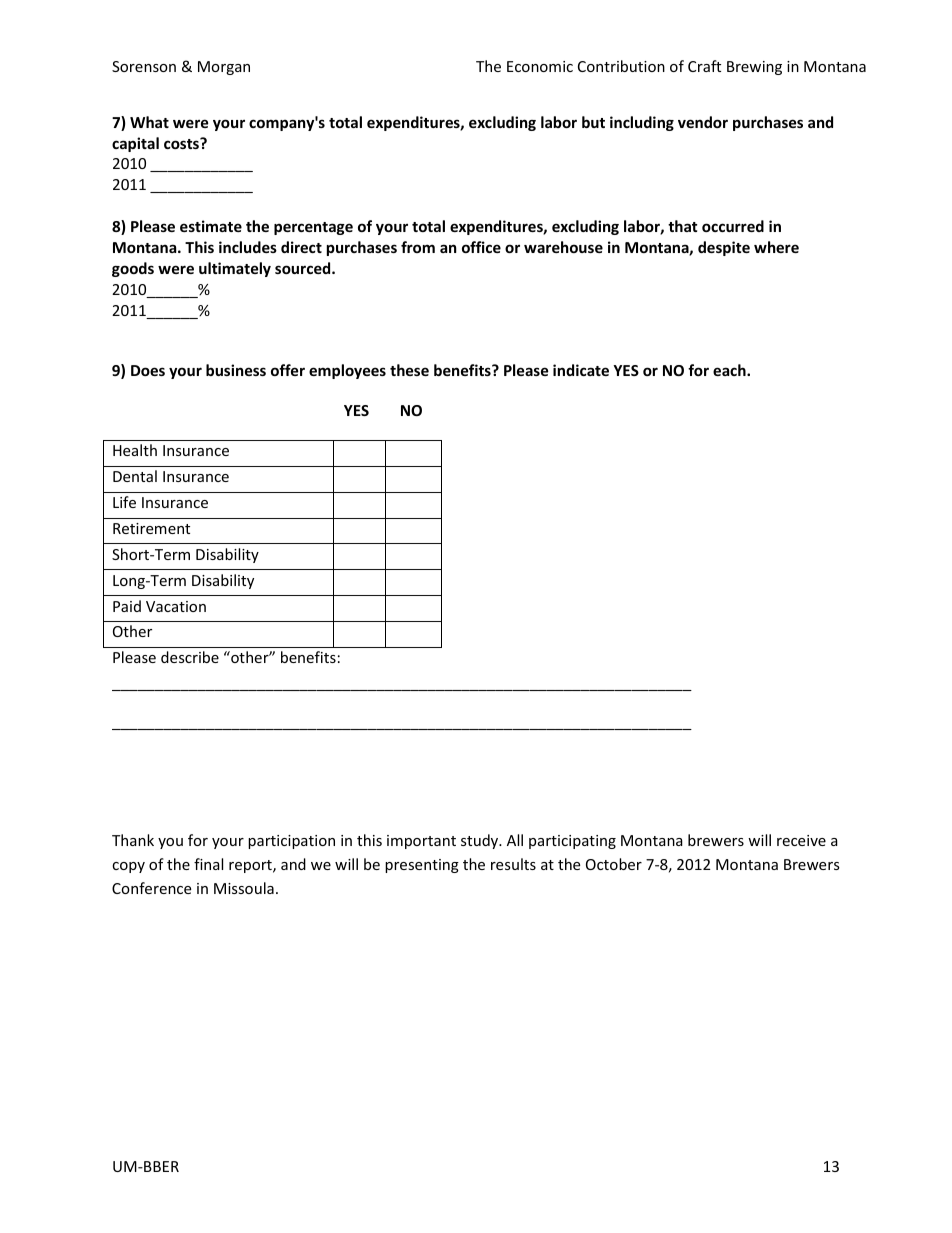  I want to click on each, so click(730, 370).
